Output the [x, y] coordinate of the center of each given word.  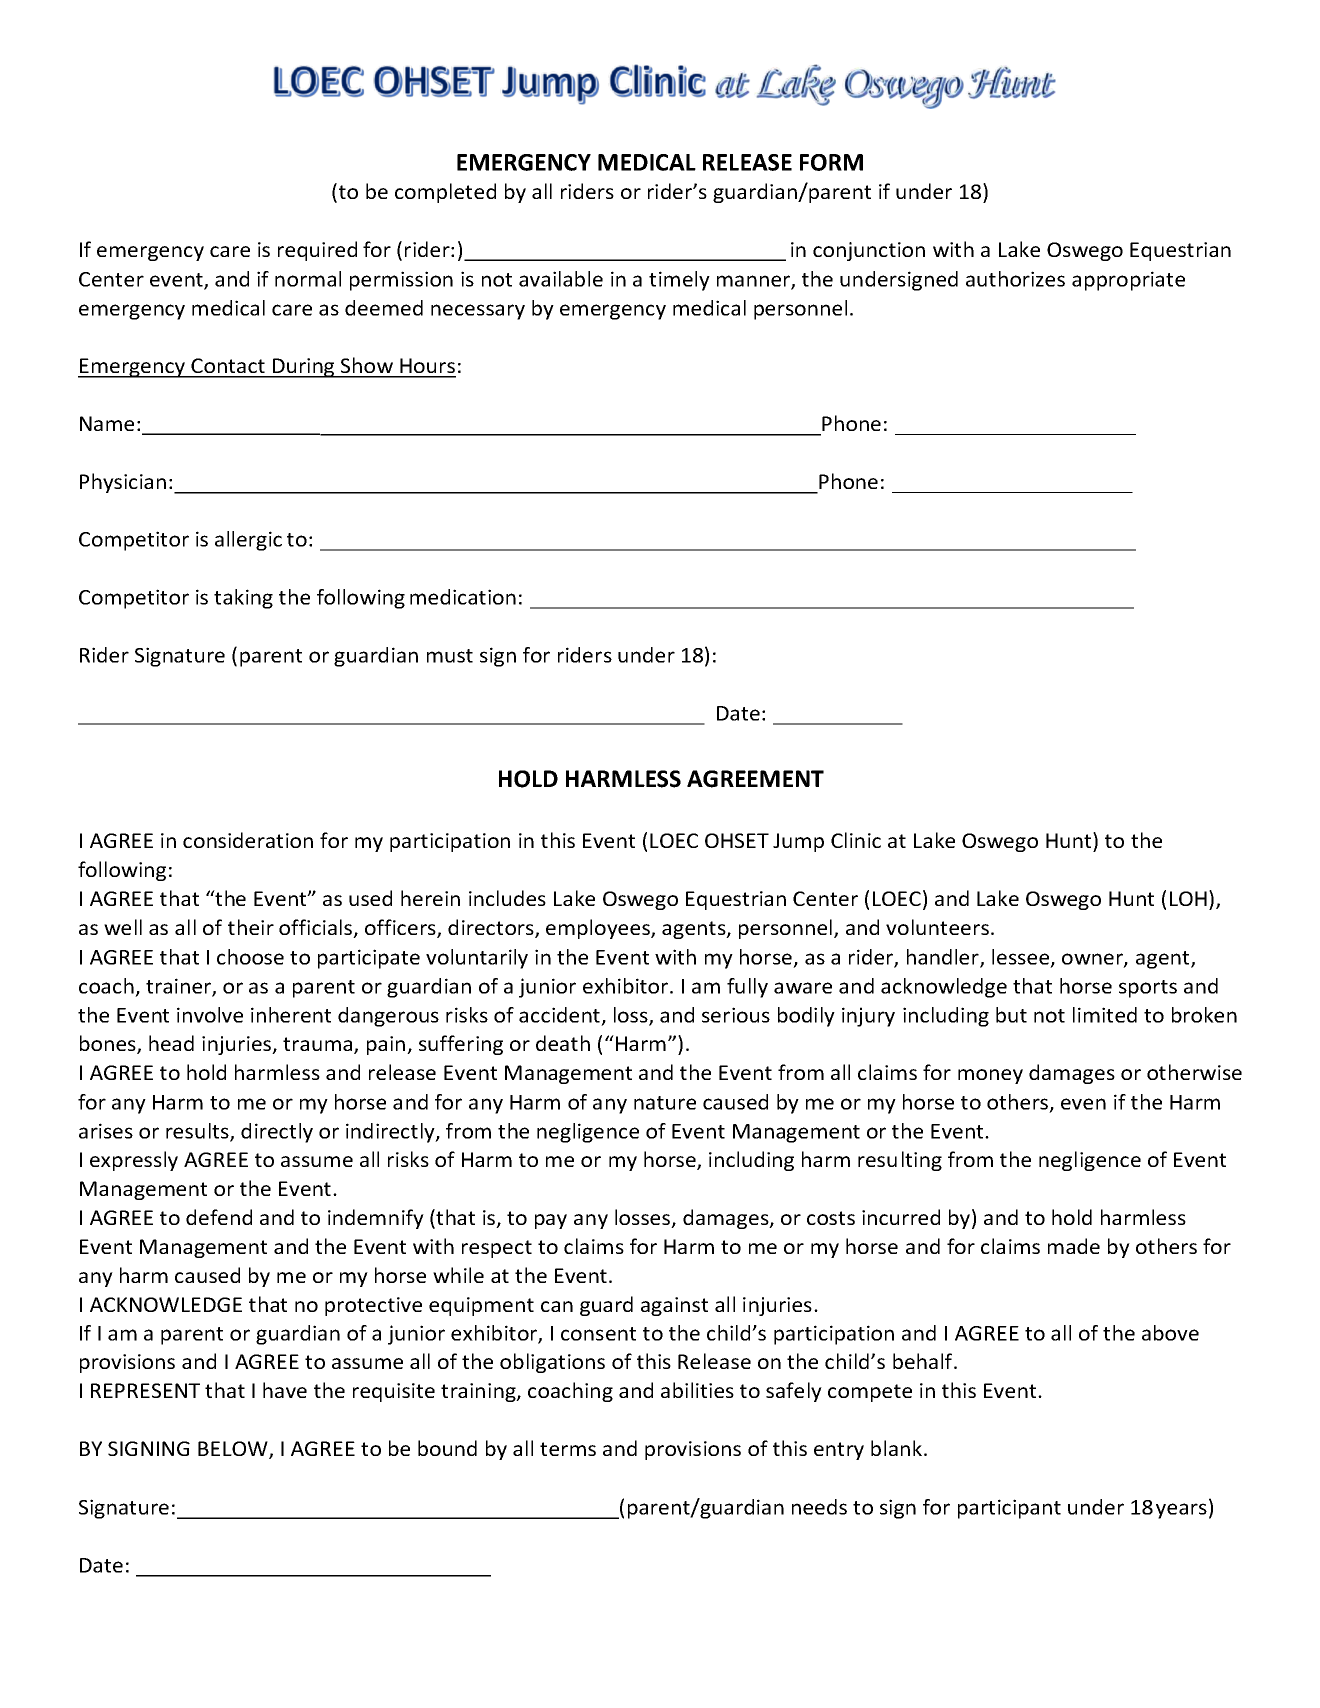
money [990, 1076]
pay [551, 1221]
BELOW [234, 1450]
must [450, 656]
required [317, 251]
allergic [248, 541]
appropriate [1128, 281]
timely [679, 281]
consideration [248, 840]
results [198, 1132]
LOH [1188, 898]
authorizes [1015, 279]
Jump [798, 842]
